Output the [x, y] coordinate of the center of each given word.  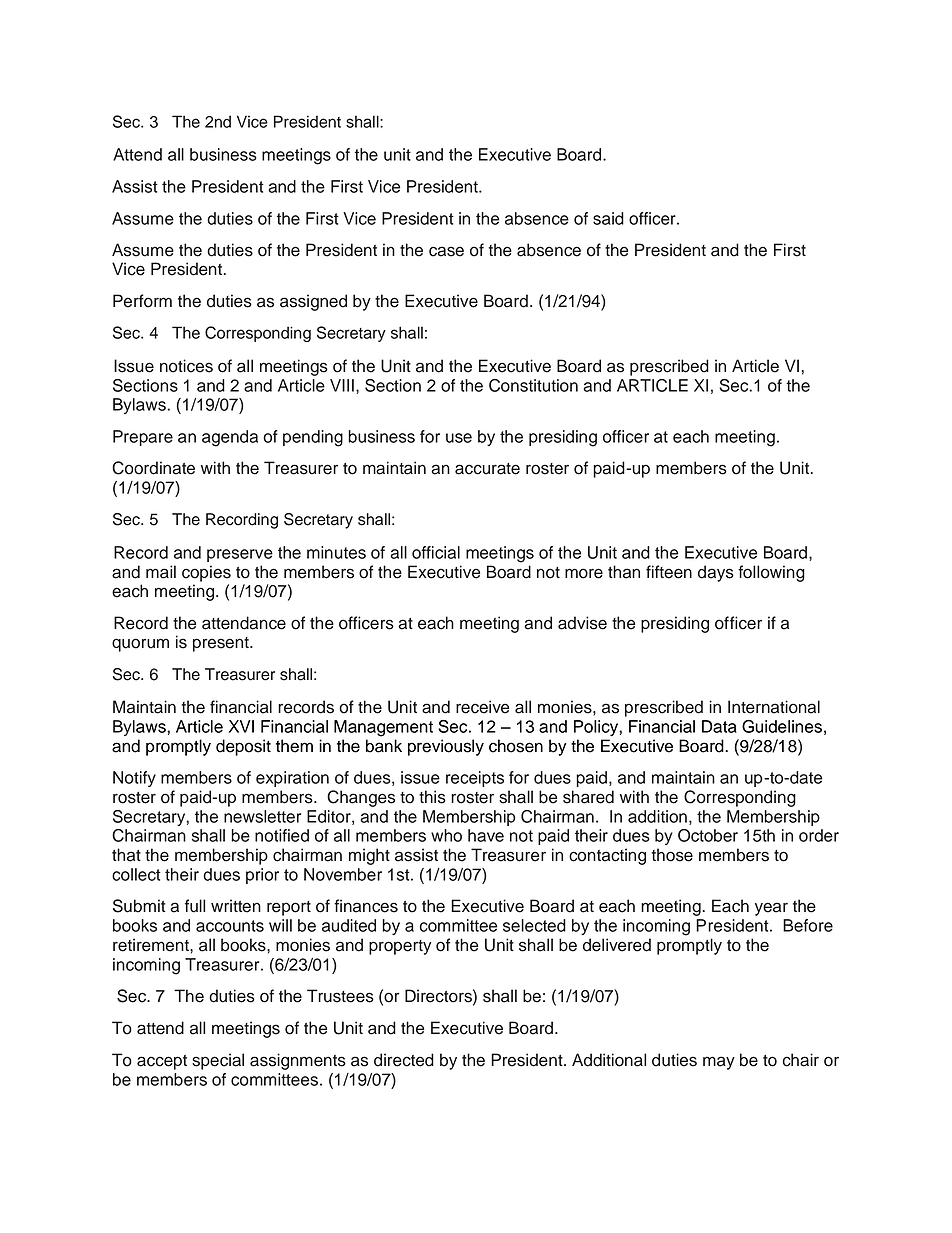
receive [482, 707]
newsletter [262, 816]
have [486, 835]
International [774, 707]
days [716, 573]
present [222, 644]
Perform [142, 301]
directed [404, 1060]
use [459, 438]
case [446, 251]
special [218, 1061]
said [608, 218]
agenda [230, 438]
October [708, 835]
